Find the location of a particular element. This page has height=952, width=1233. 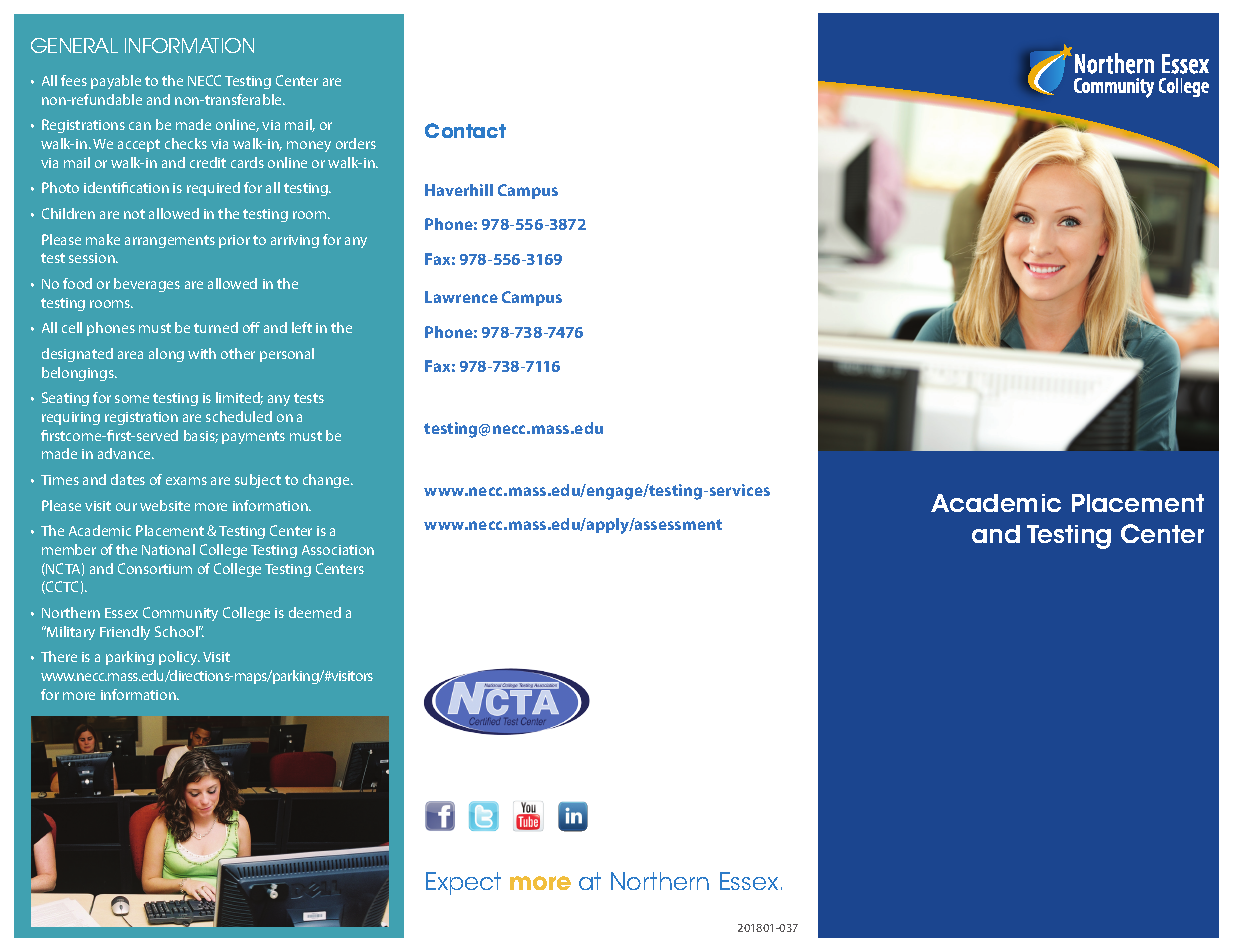

payable is located at coordinates (116, 82).
